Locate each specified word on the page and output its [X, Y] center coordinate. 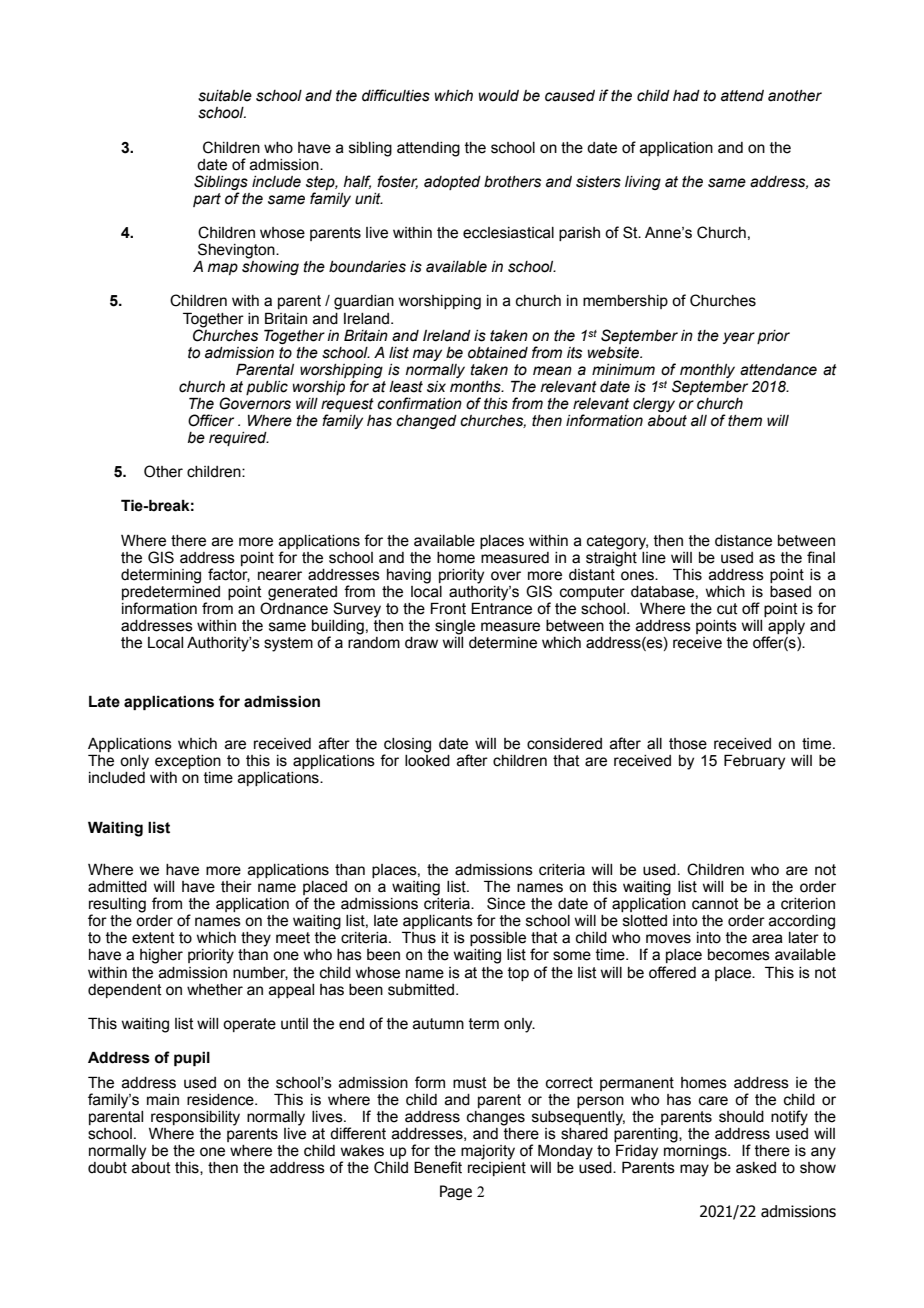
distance [743, 541]
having [409, 576]
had [686, 96]
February [754, 762]
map [223, 269]
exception [188, 762]
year [739, 338]
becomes [739, 955]
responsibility [195, 1118]
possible [498, 939]
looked [427, 761]
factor [229, 575]
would [499, 96]
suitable [225, 96]
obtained [498, 353]
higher [161, 956]
